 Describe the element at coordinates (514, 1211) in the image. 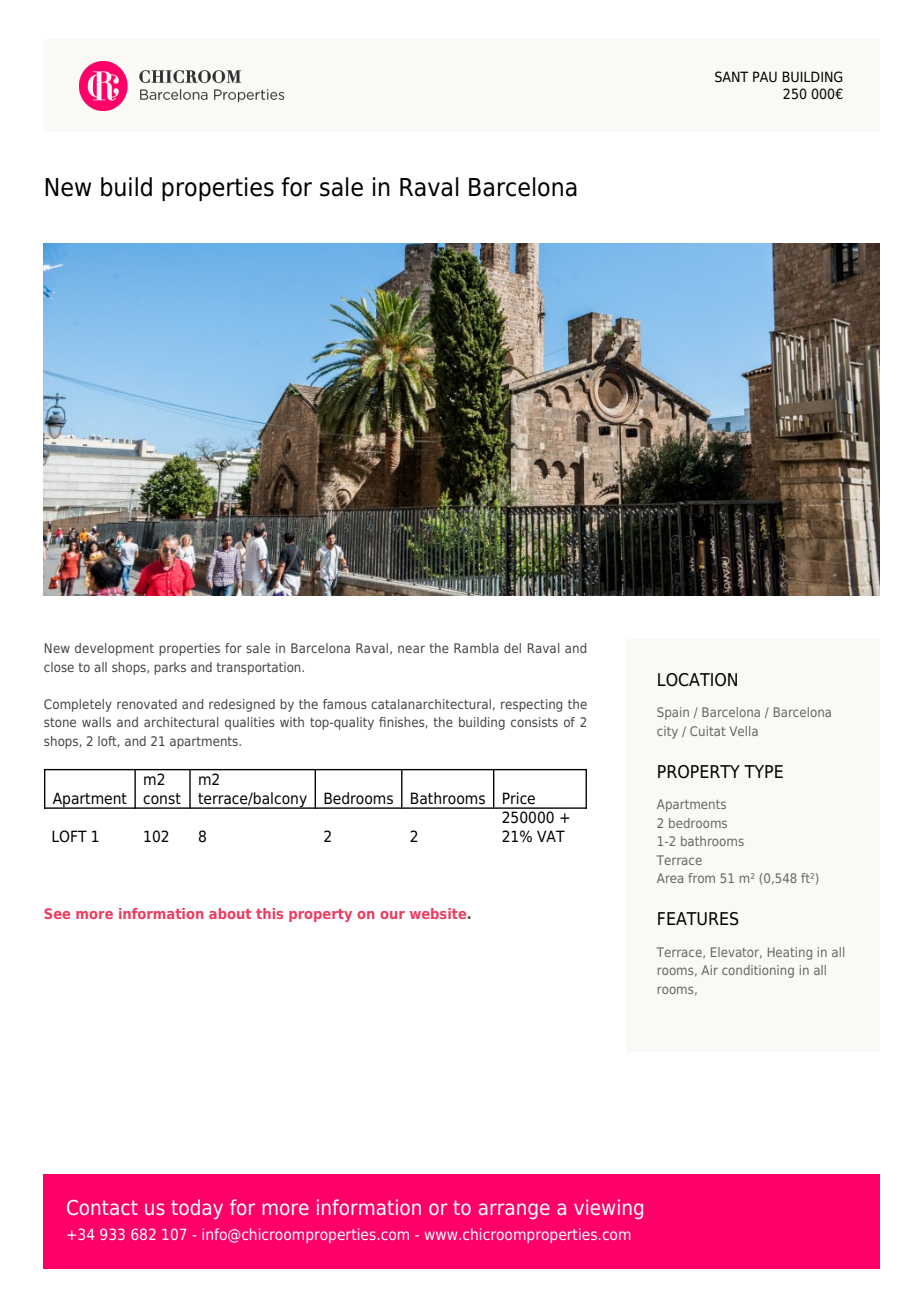

I see `arrange` at that location.
